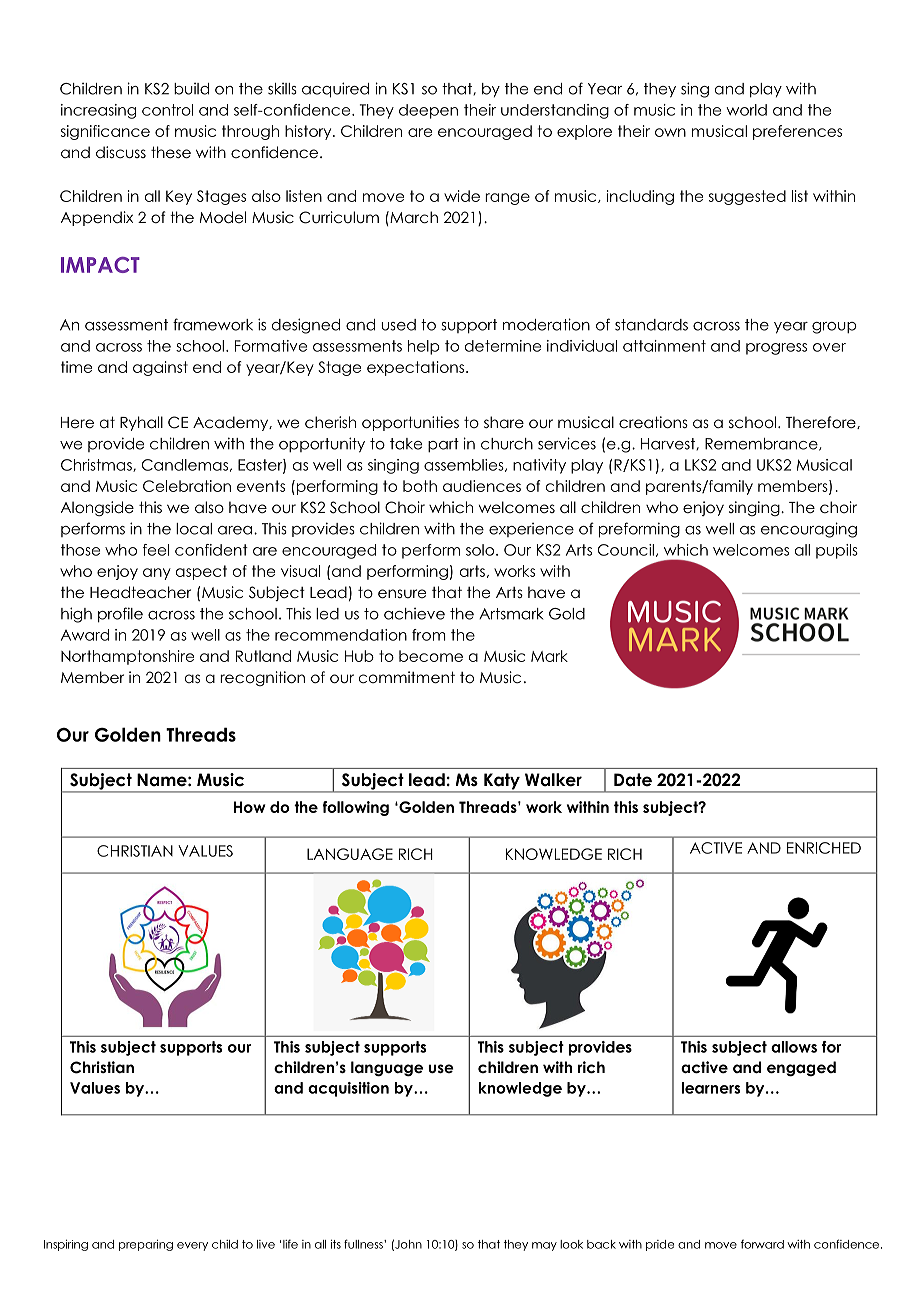 The height and width of the screenshot is (1308, 924). I want to click on Remembrance, so click(762, 444).
